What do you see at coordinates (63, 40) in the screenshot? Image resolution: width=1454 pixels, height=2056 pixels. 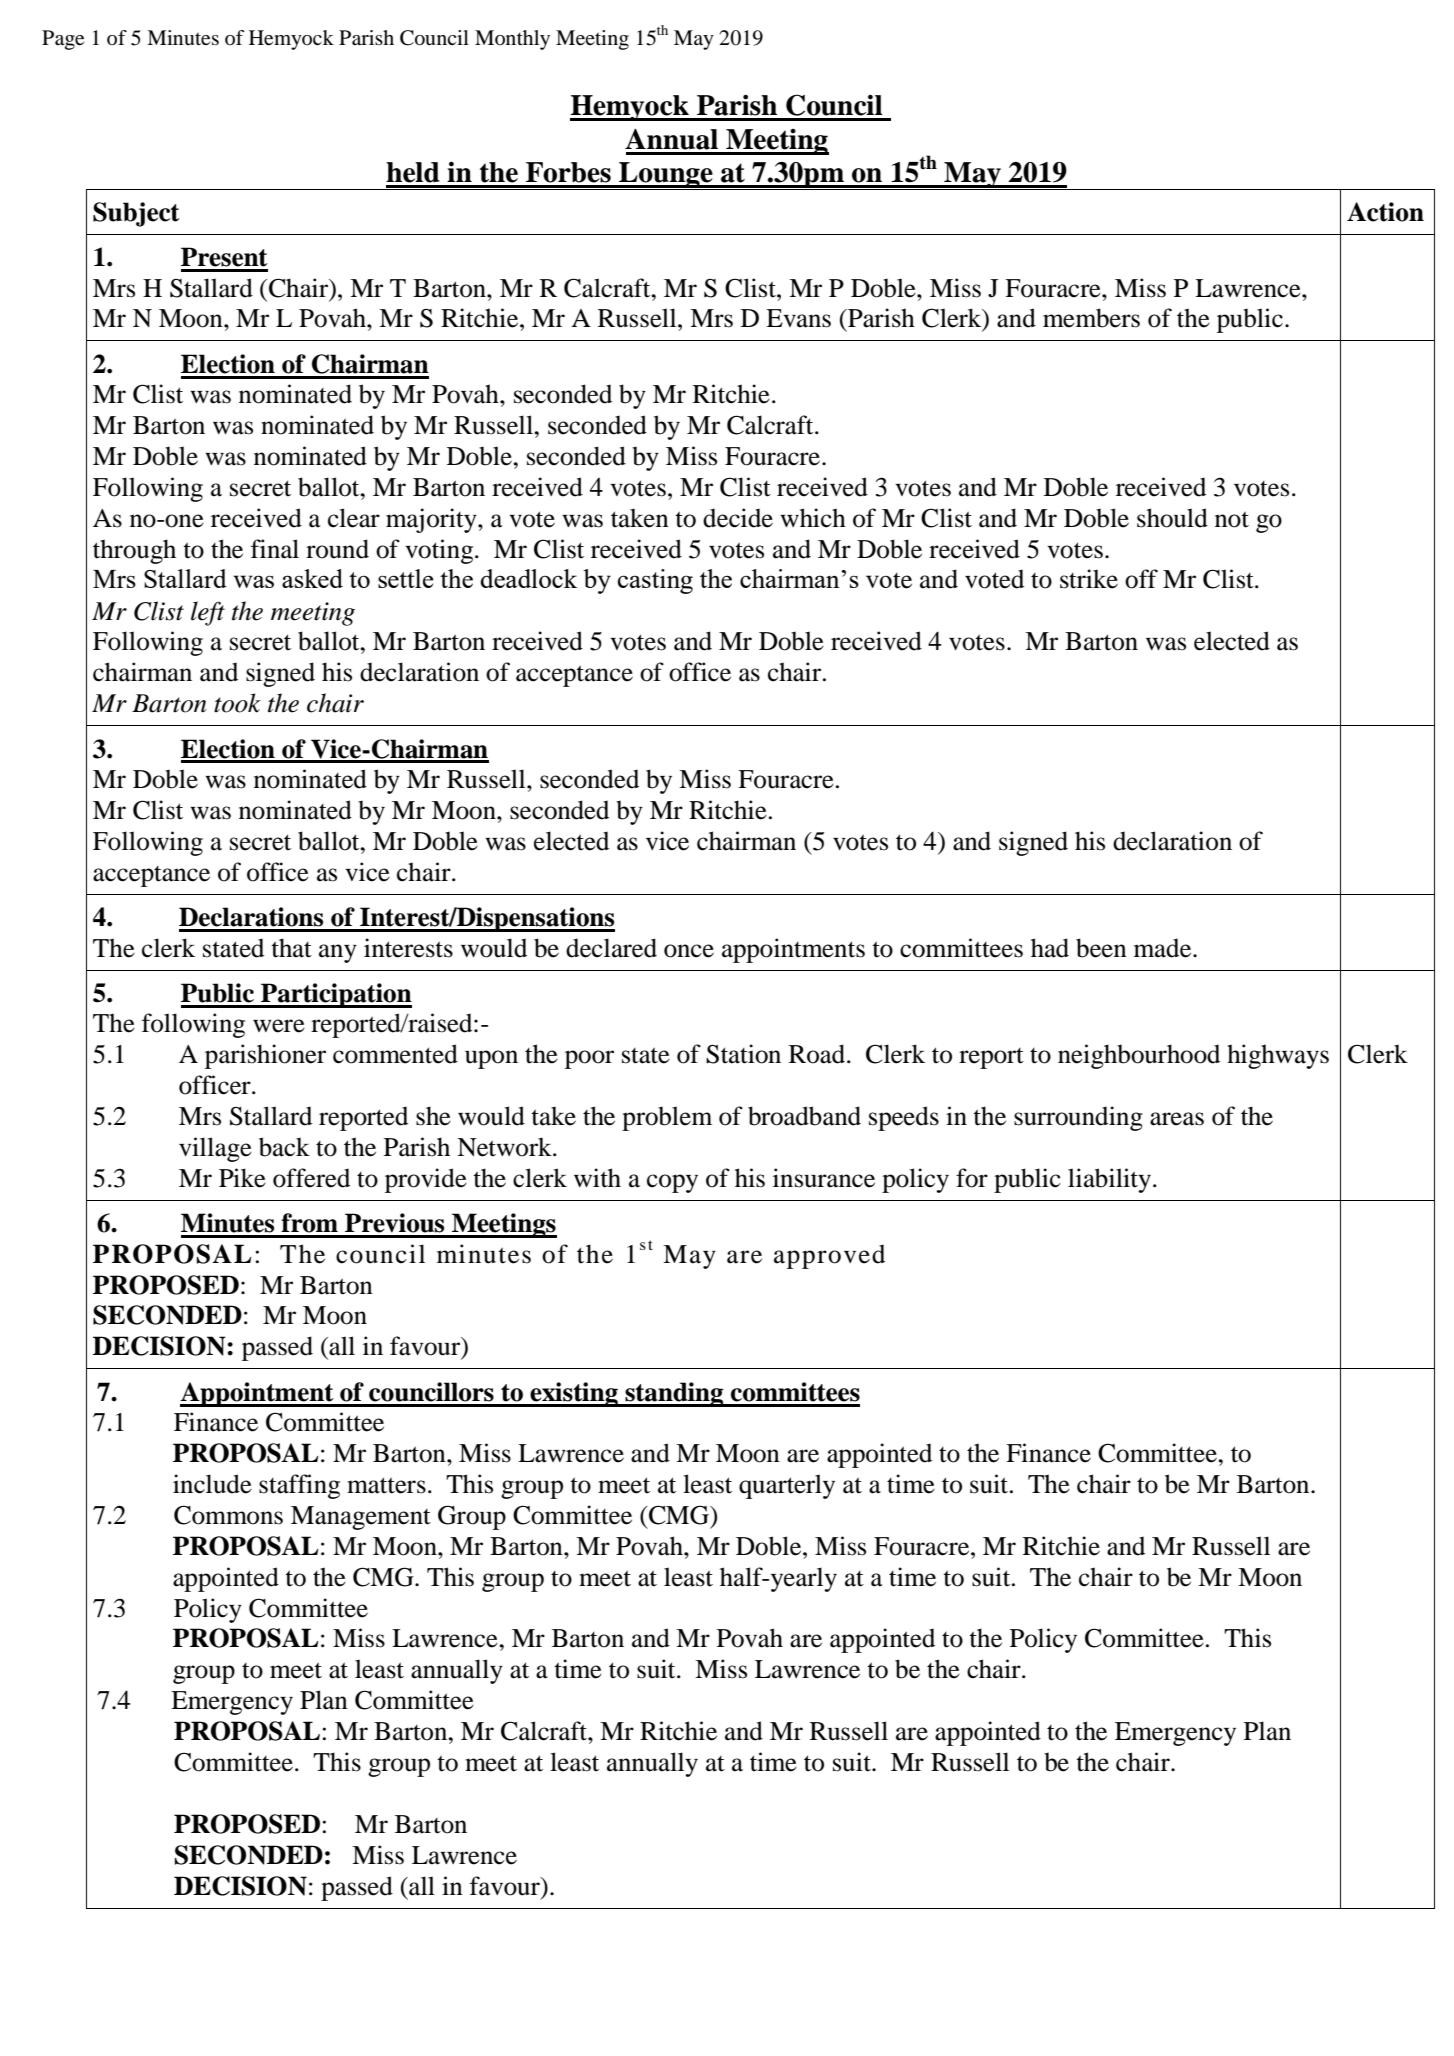 I see `Page` at bounding box center [63, 40].
